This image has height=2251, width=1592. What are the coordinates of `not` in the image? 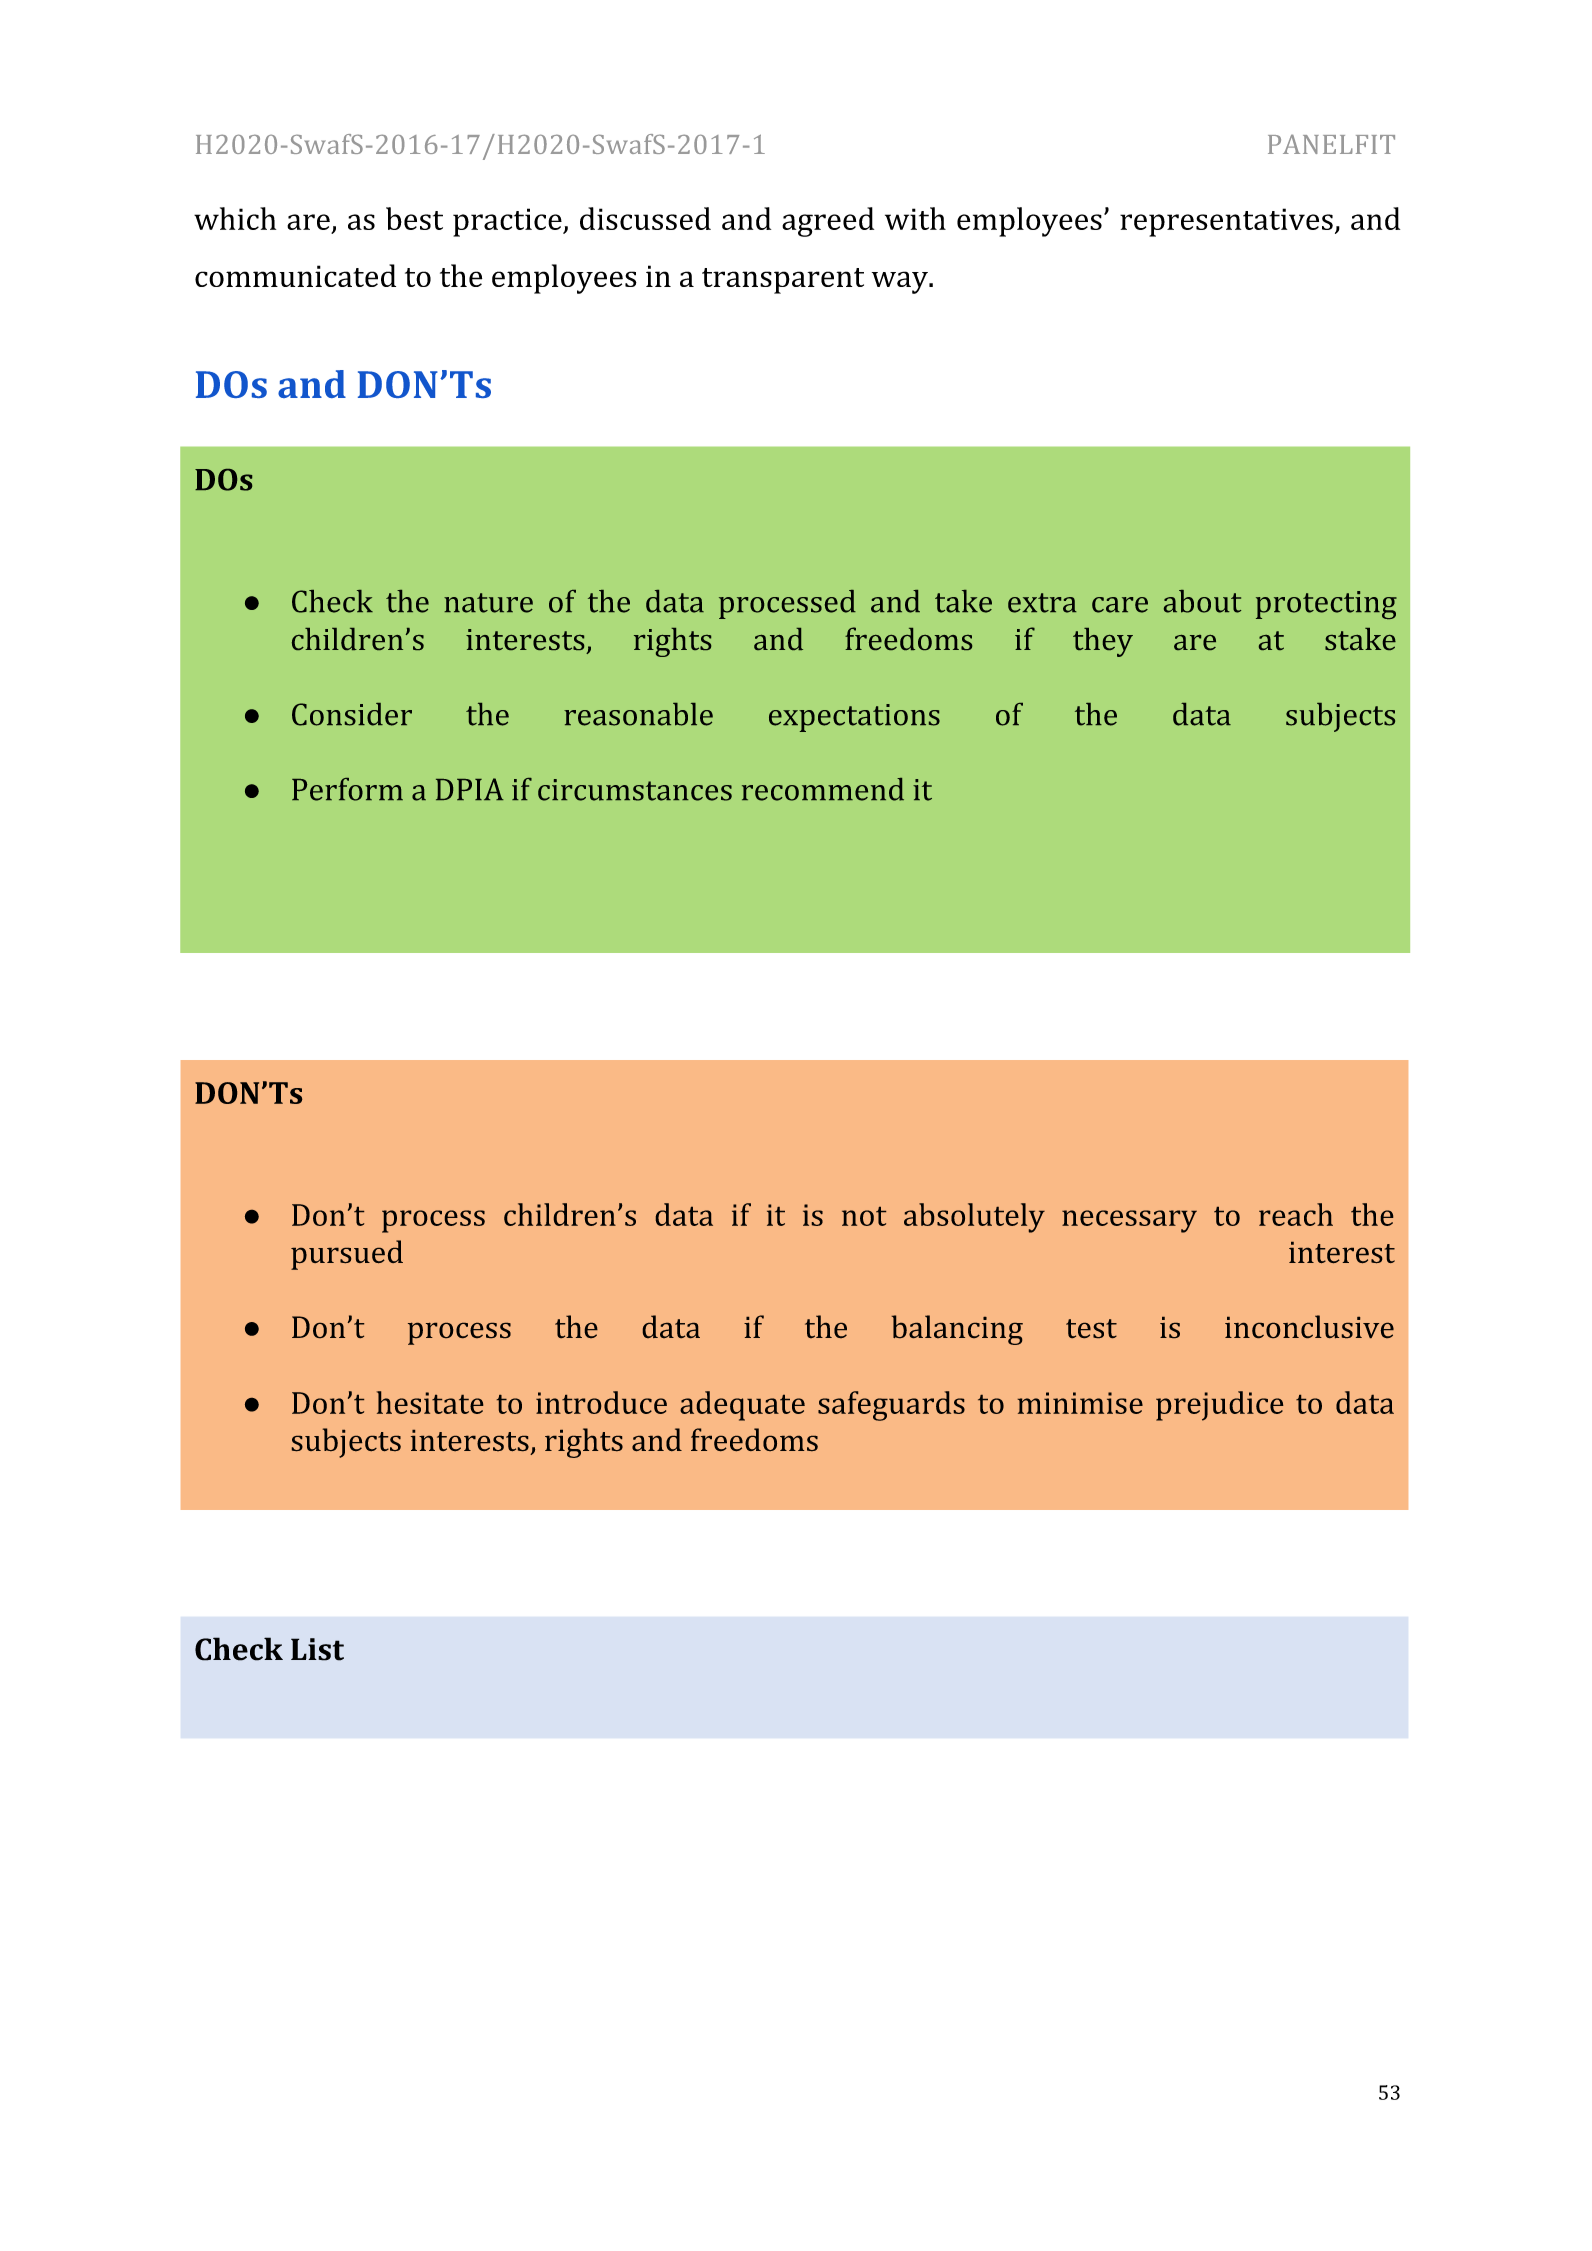 It's located at (864, 1216).
